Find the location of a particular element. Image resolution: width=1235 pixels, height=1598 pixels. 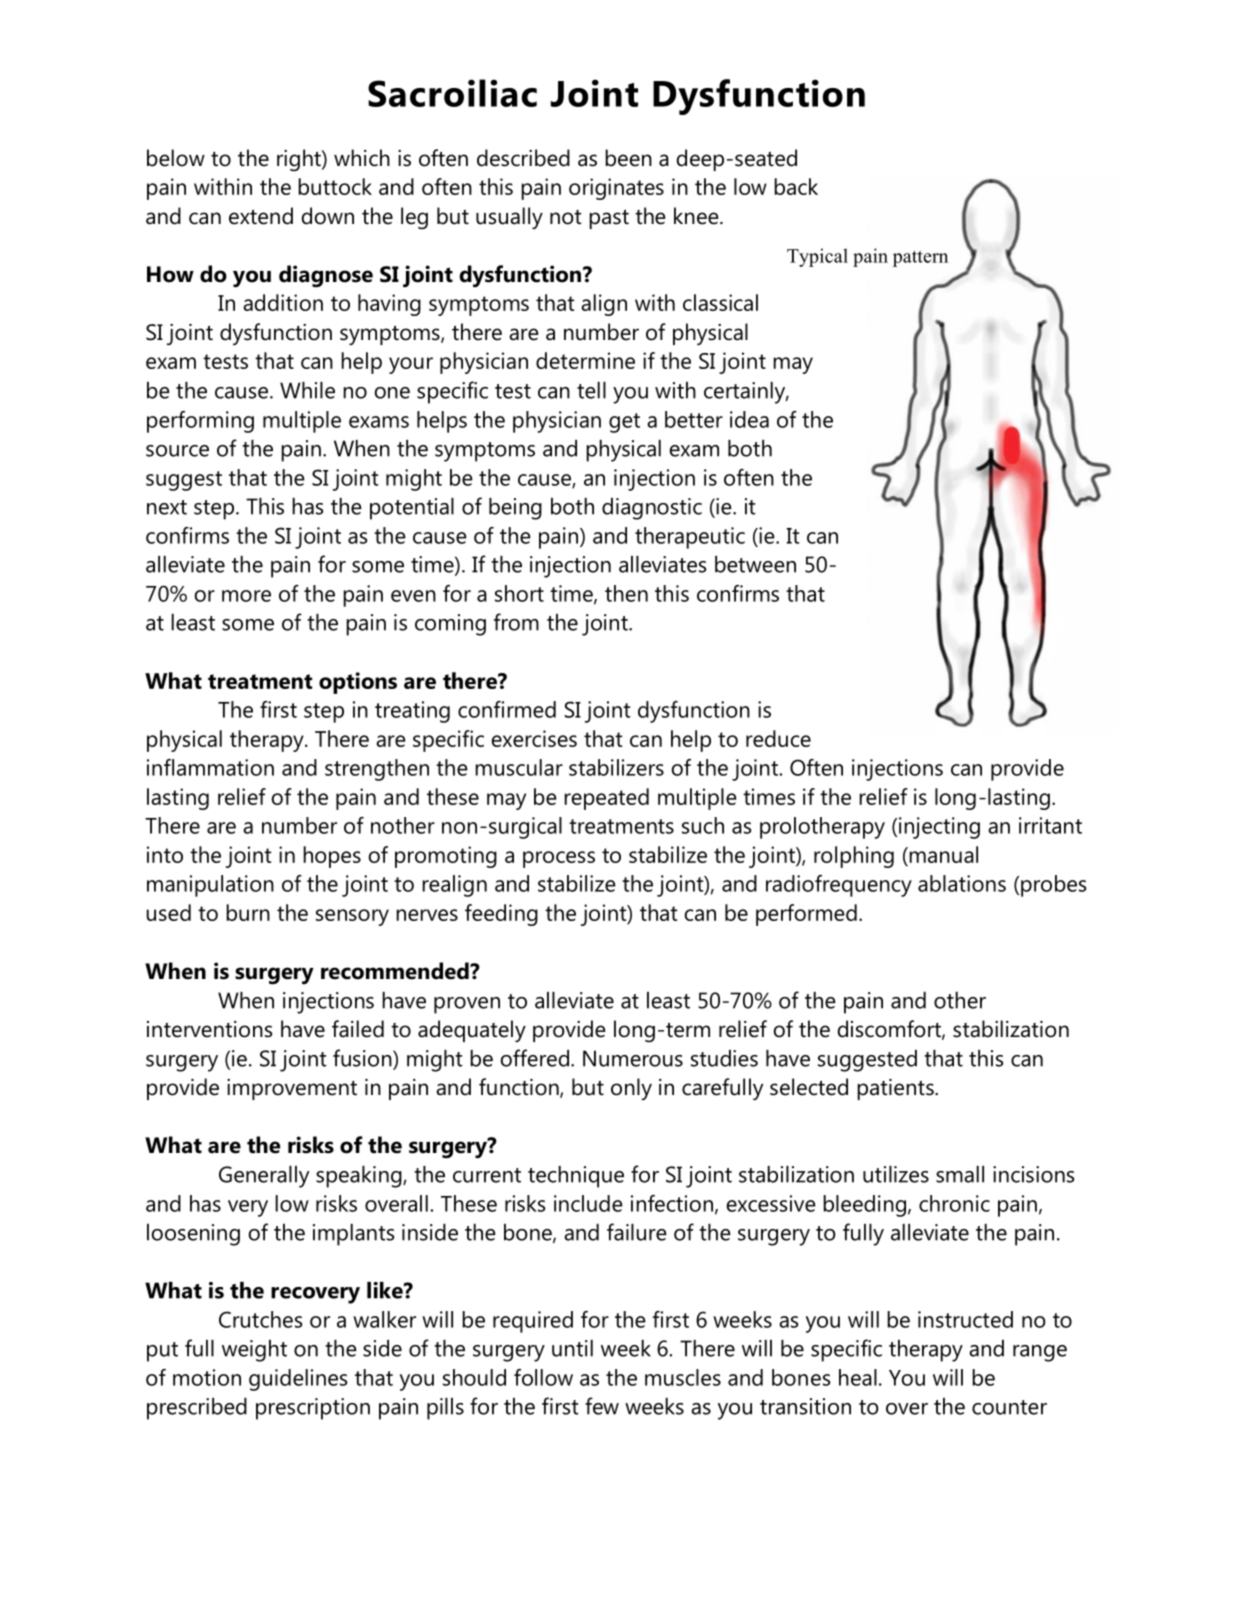

between is located at coordinates (755, 564).
